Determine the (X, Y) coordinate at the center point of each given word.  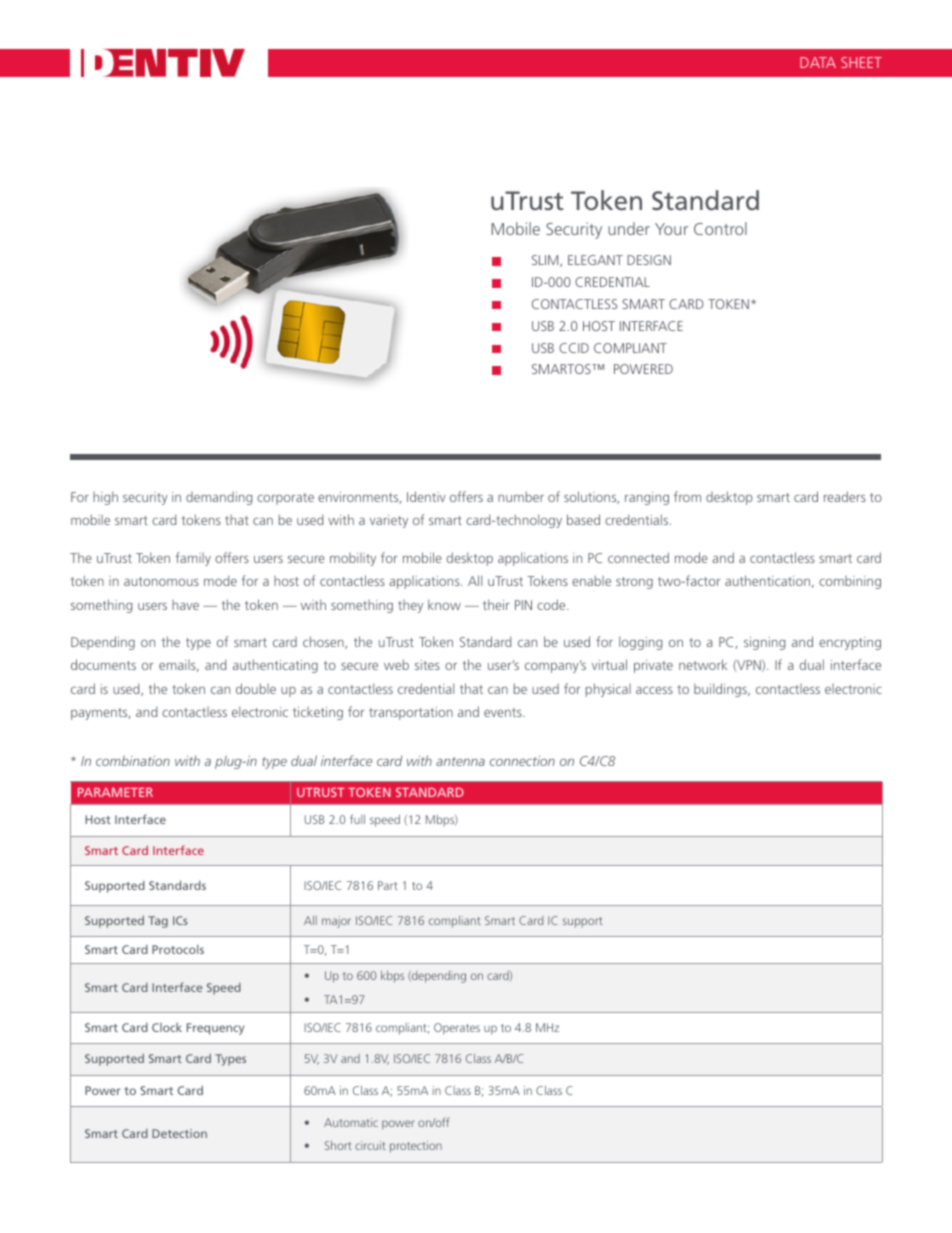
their (496, 604)
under (629, 228)
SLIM (546, 261)
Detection (179, 1133)
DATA (818, 62)
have (185, 605)
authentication (767, 580)
